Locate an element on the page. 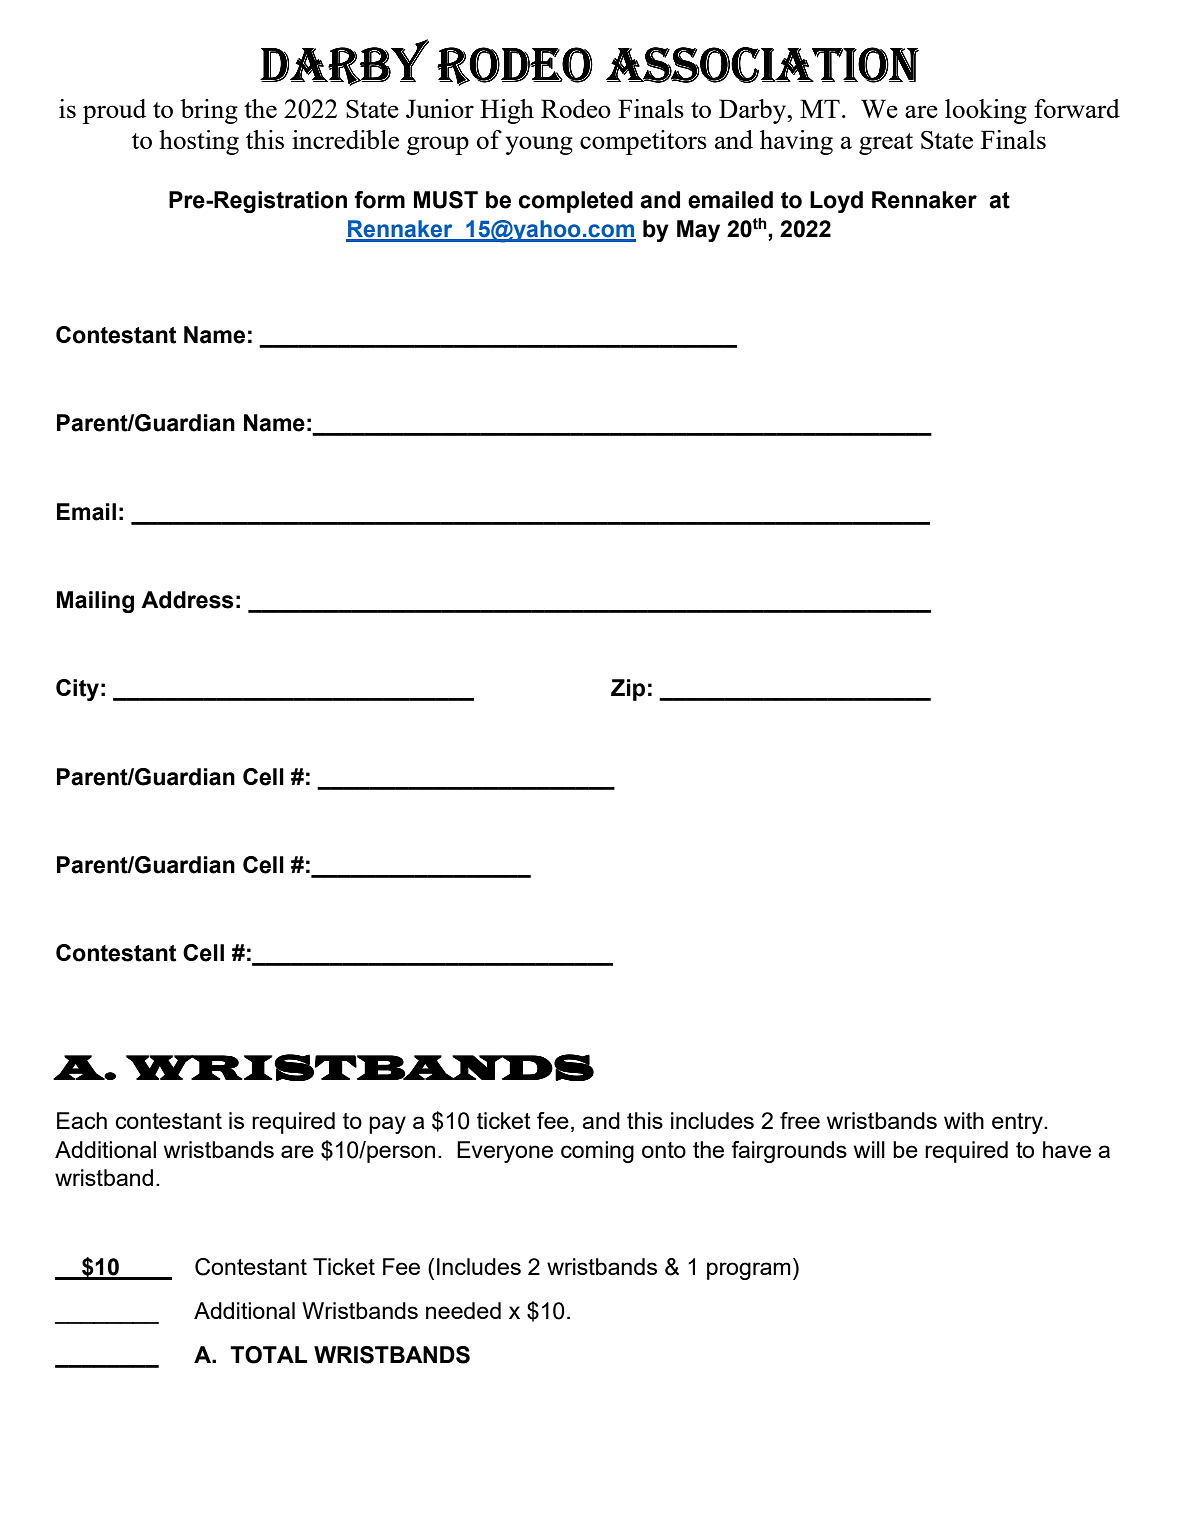 This document has height=1529, width=1181. looking is located at coordinates (986, 111).
